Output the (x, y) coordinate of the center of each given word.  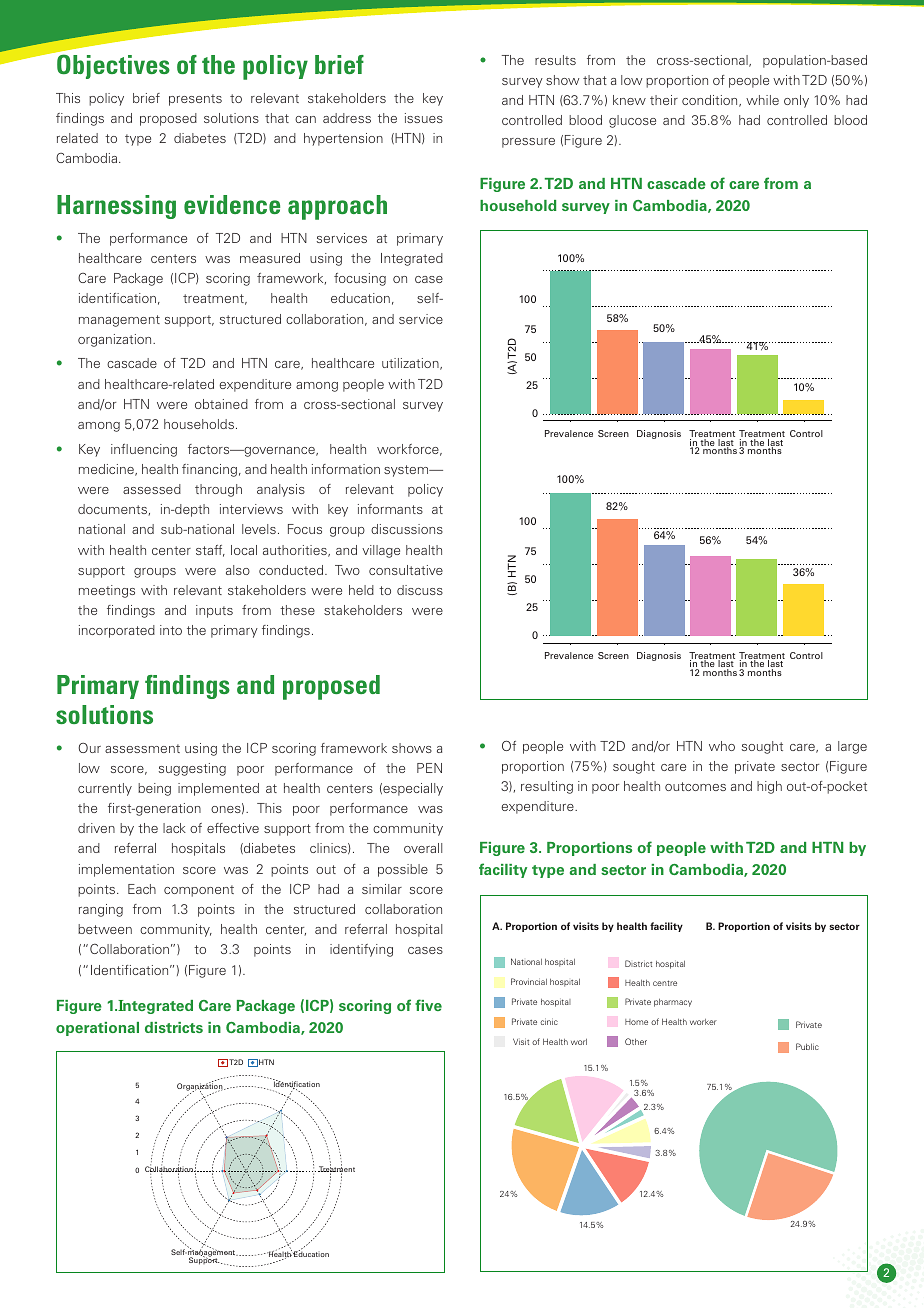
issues (424, 118)
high (769, 787)
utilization (411, 364)
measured (270, 258)
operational (97, 1029)
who (722, 746)
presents (195, 100)
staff (210, 551)
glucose (632, 121)
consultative (406, 570)
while (762, 100)
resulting (547, 787)
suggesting (192, 769)
